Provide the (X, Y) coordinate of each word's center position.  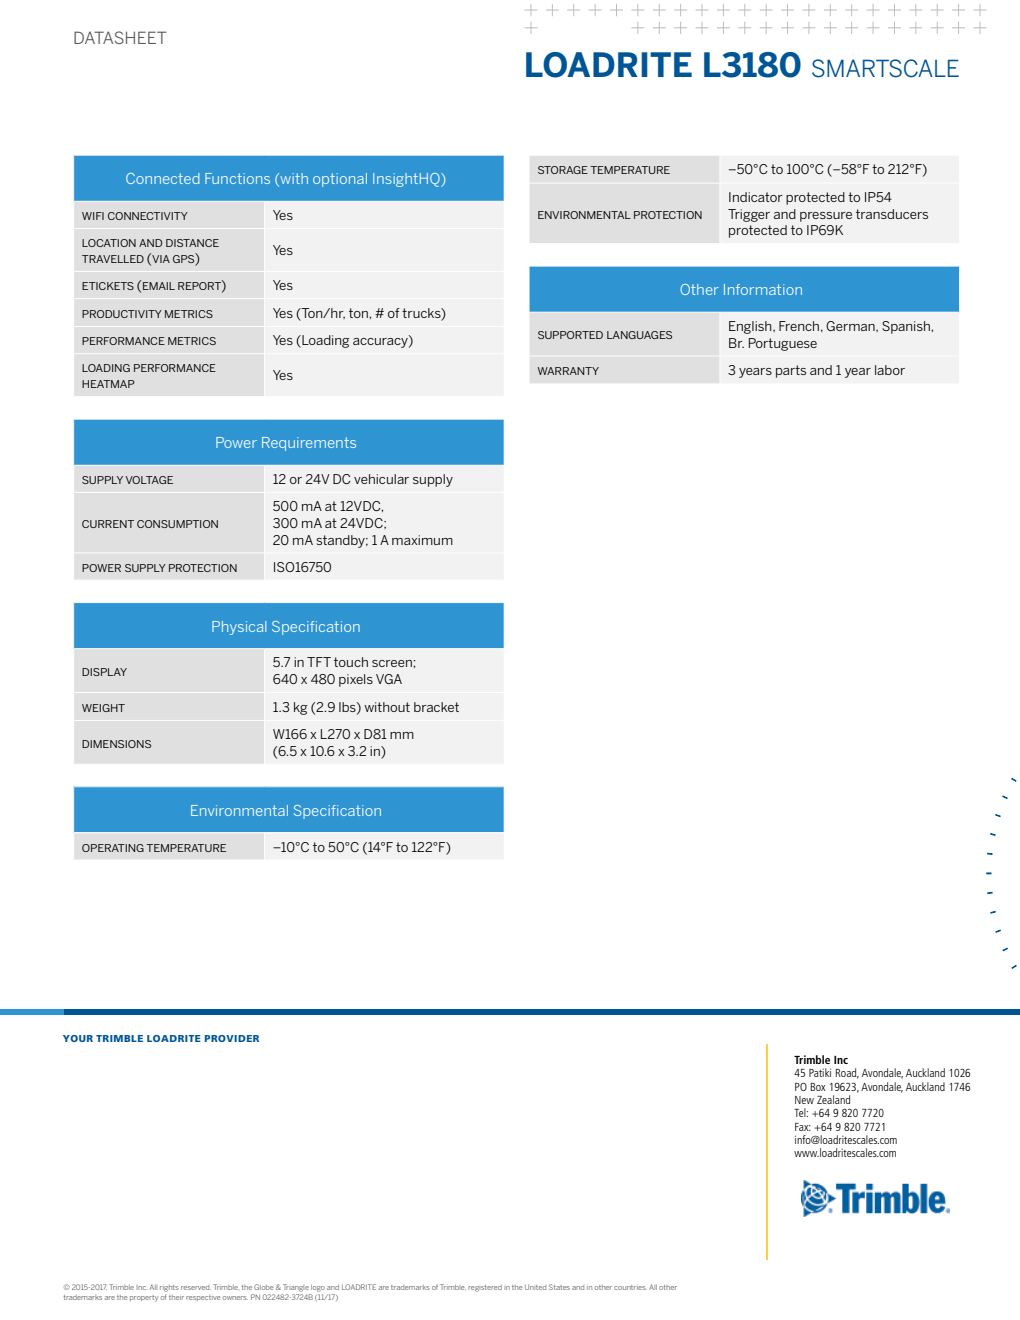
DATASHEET (120, 37)
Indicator (756, 197)
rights (169, 1288)
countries (630, 1287)
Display (104, 672)
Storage (563, 170)
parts (791, 371)
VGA (389, 679)
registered (485, 1288)
